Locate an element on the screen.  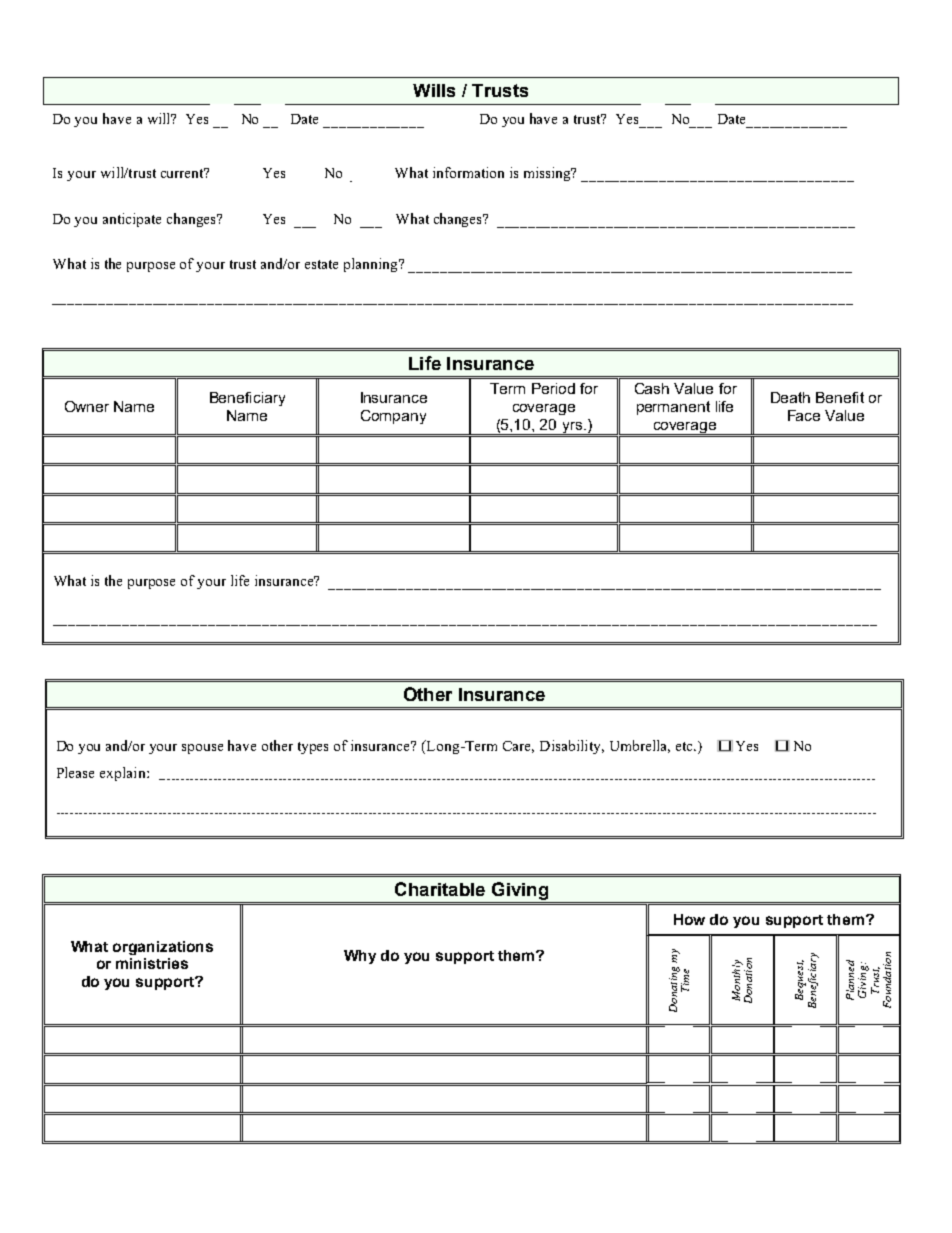
Charitable is located at coordinates (440, 889).
